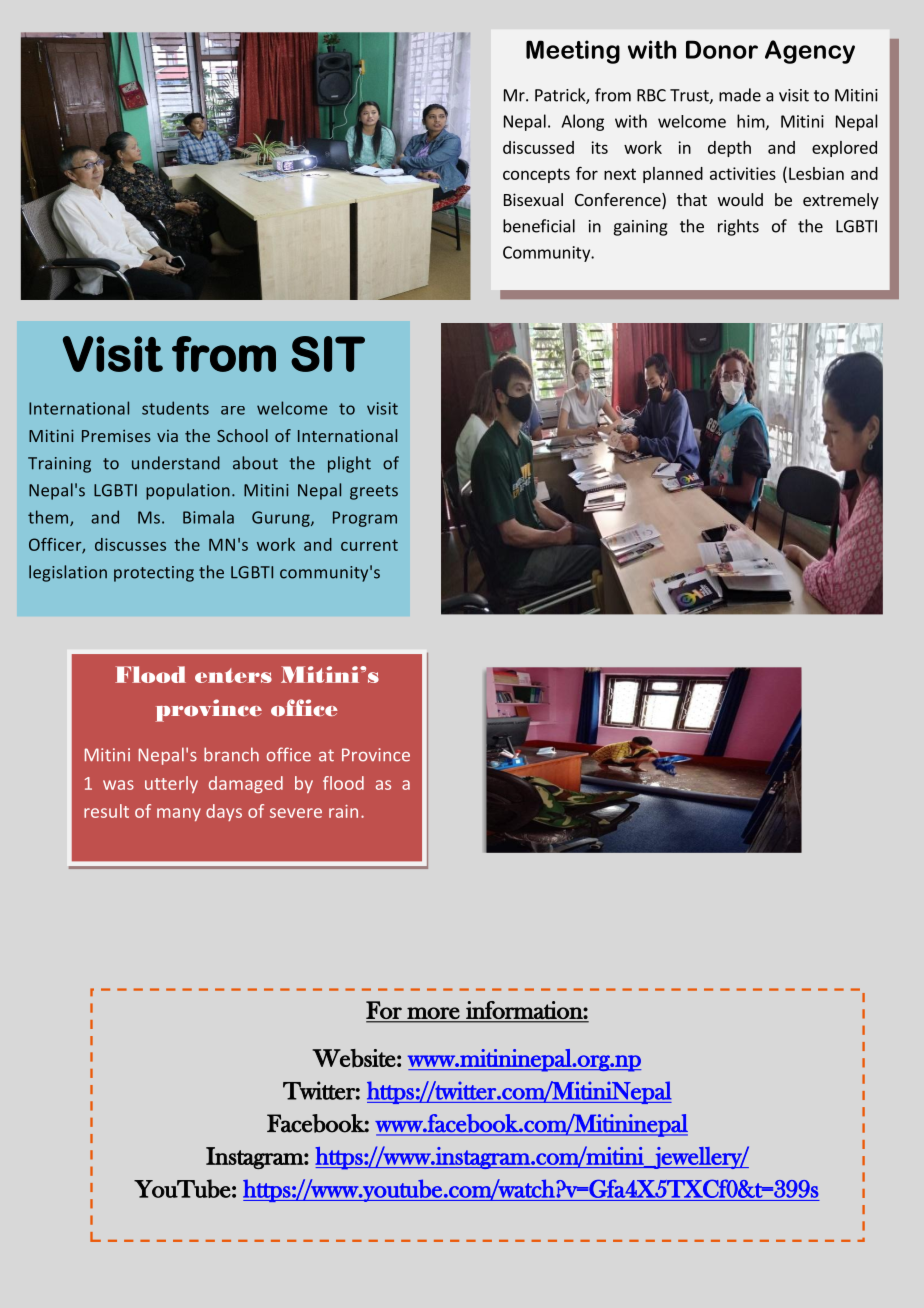  What do you see at coordinates (106, 811) in the screenshot?
I see `result` at bounding box center [106, 811].
